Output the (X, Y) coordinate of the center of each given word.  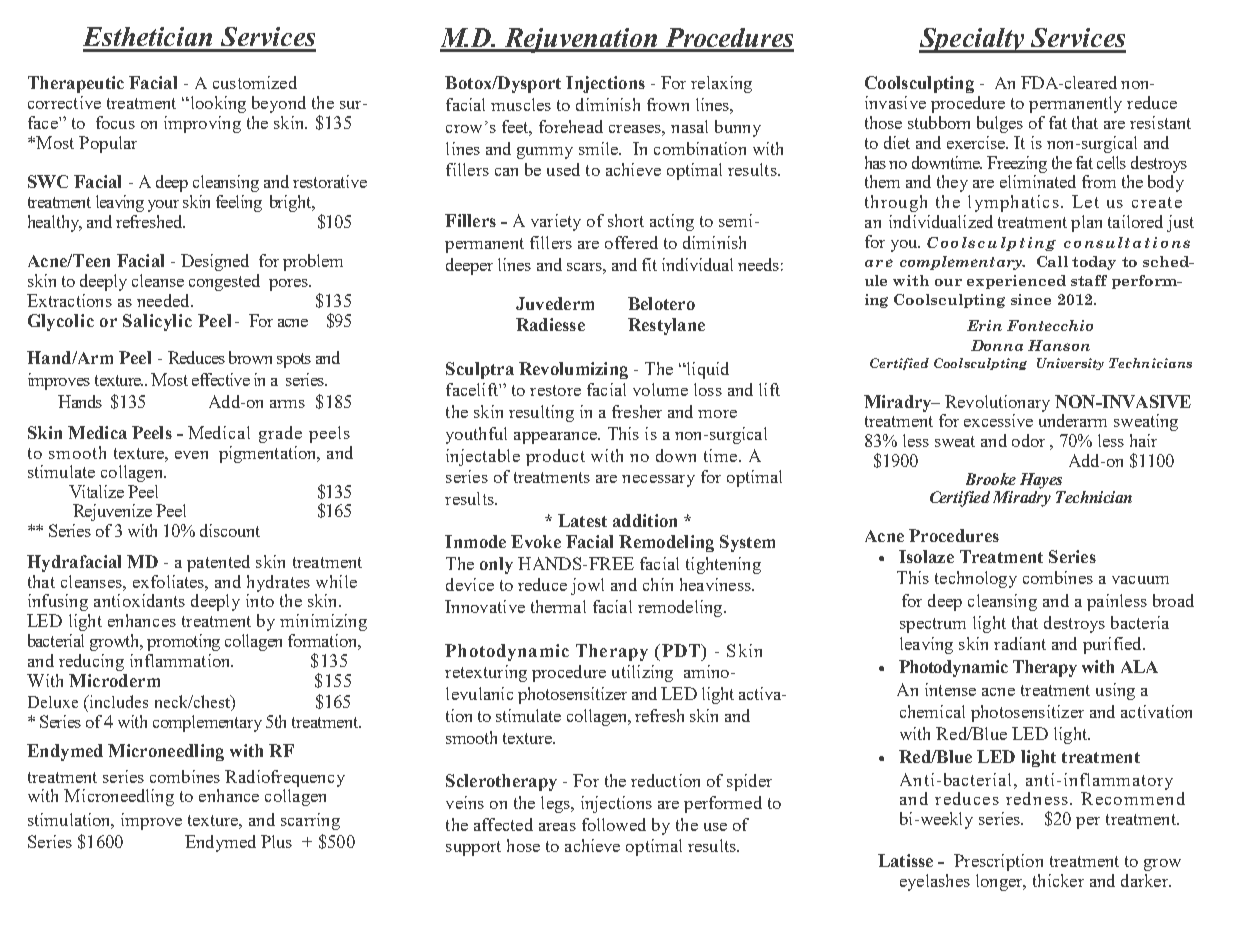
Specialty (973, 40)
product (555, 457)
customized (255, 82)
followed (614, 824)
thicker (1058, 880)
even (191, 455)
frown (668, 104)
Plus (276, 841)
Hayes (1041, 481)
